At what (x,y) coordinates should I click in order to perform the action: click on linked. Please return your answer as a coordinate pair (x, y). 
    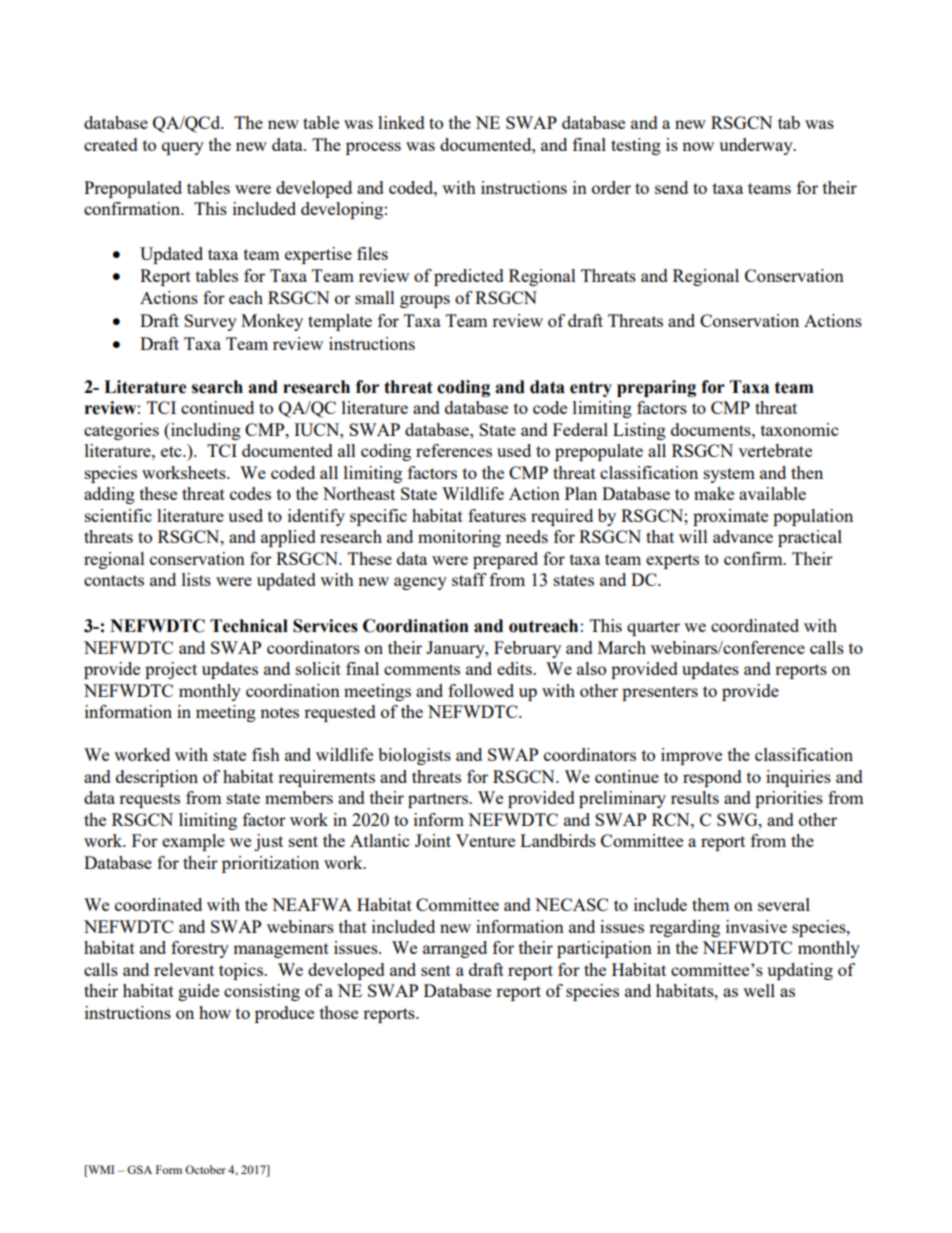
    Looking at the image, I should click on (401, 122).
